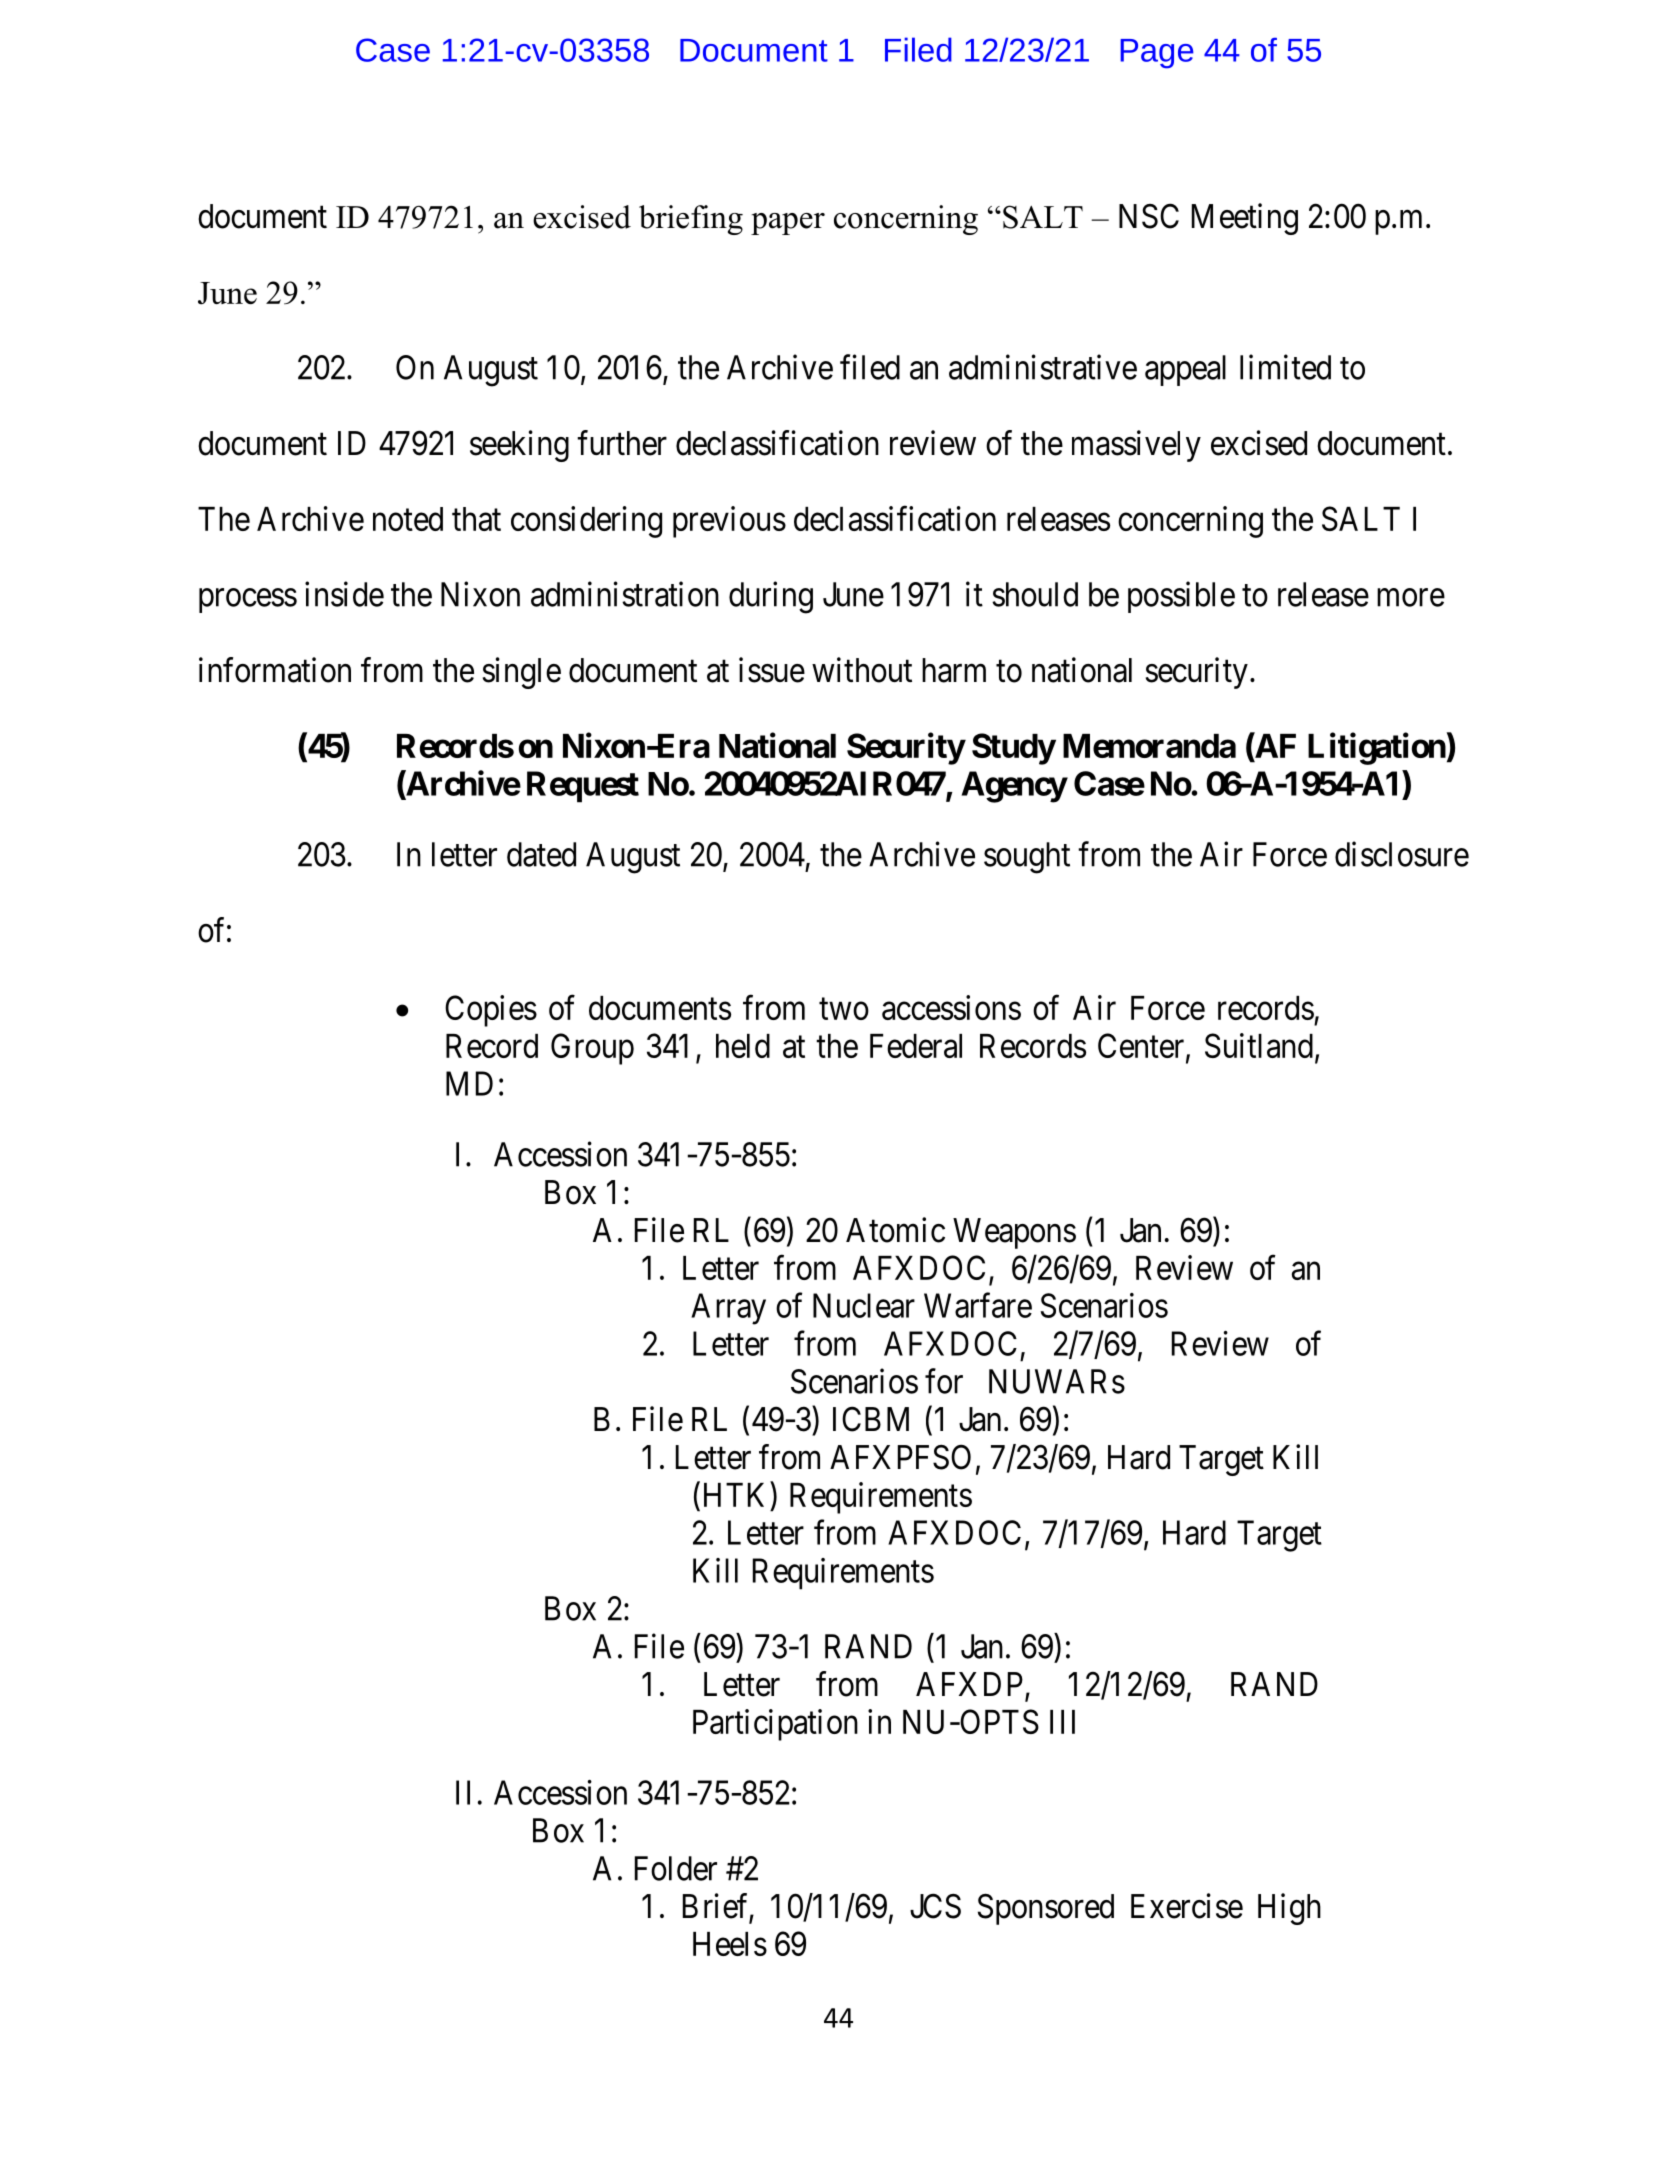 The width and height of the screenshot is (1677, 2171). I want to click on disclosure, so click(1402, 854).
